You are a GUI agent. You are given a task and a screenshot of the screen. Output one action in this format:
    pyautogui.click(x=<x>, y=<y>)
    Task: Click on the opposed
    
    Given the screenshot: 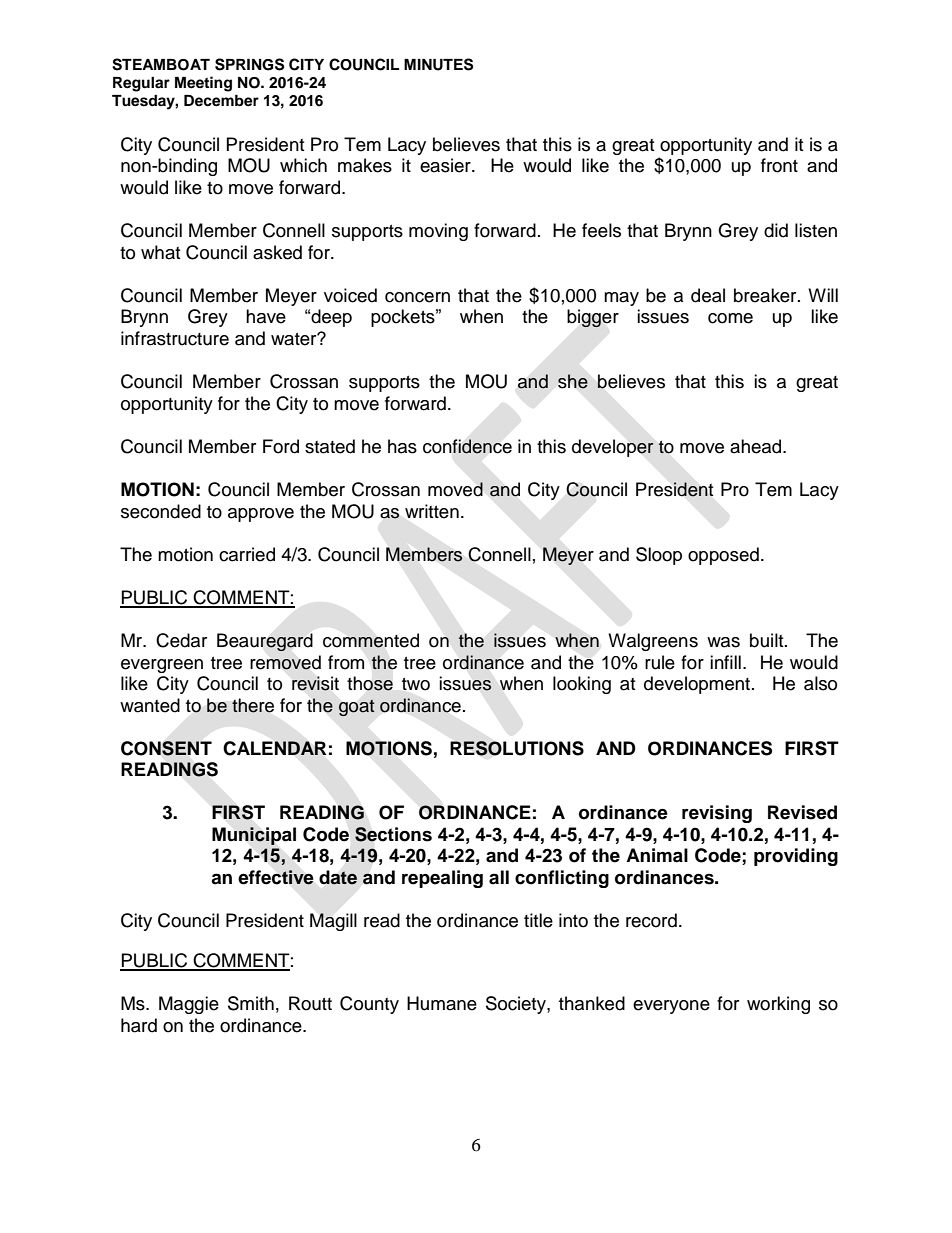 What is the action you would take?
    pyautogui.click(x=723, y=556)
